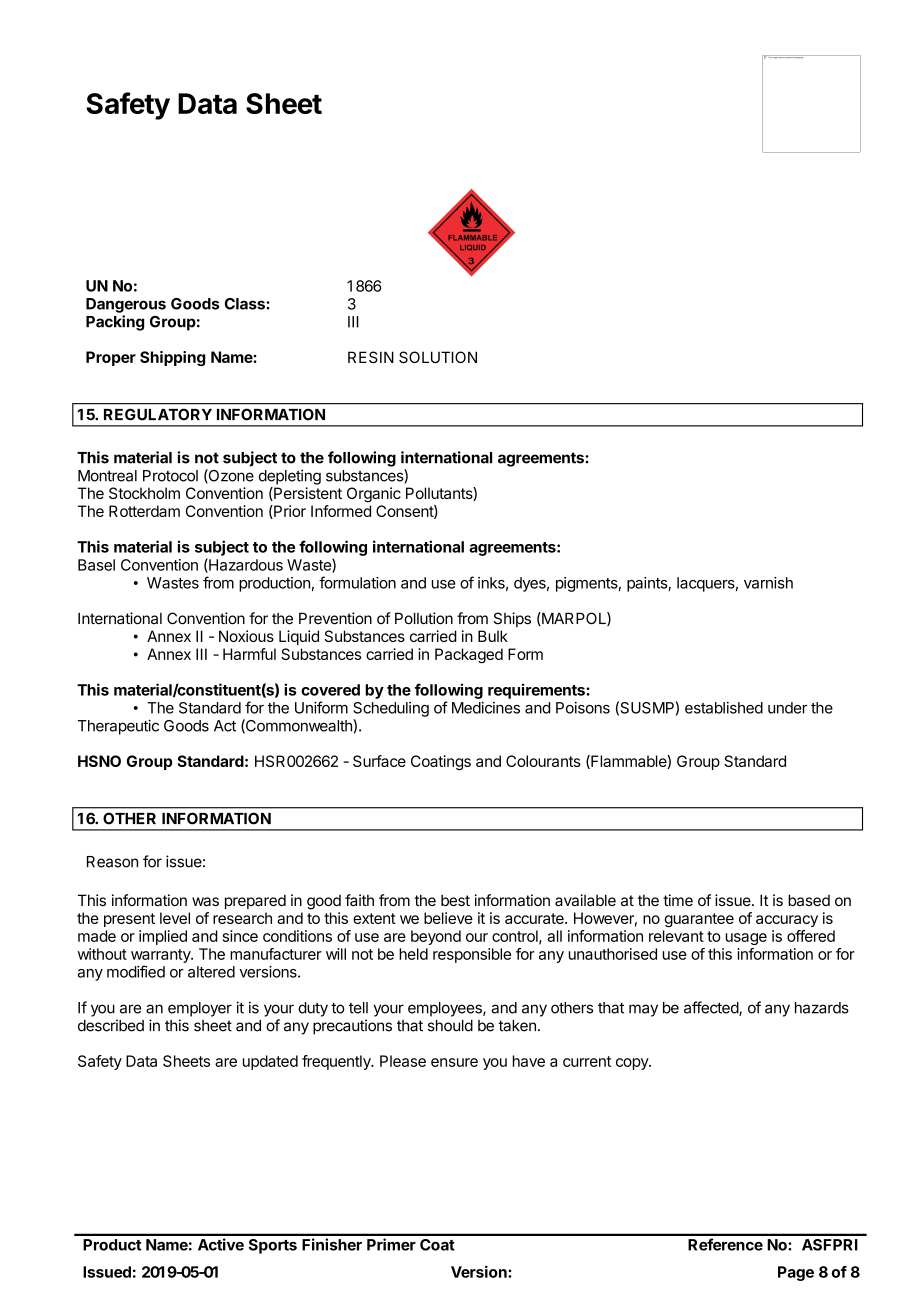 The image size is (924, 1308). I want to click on established, so click(724, 708).
